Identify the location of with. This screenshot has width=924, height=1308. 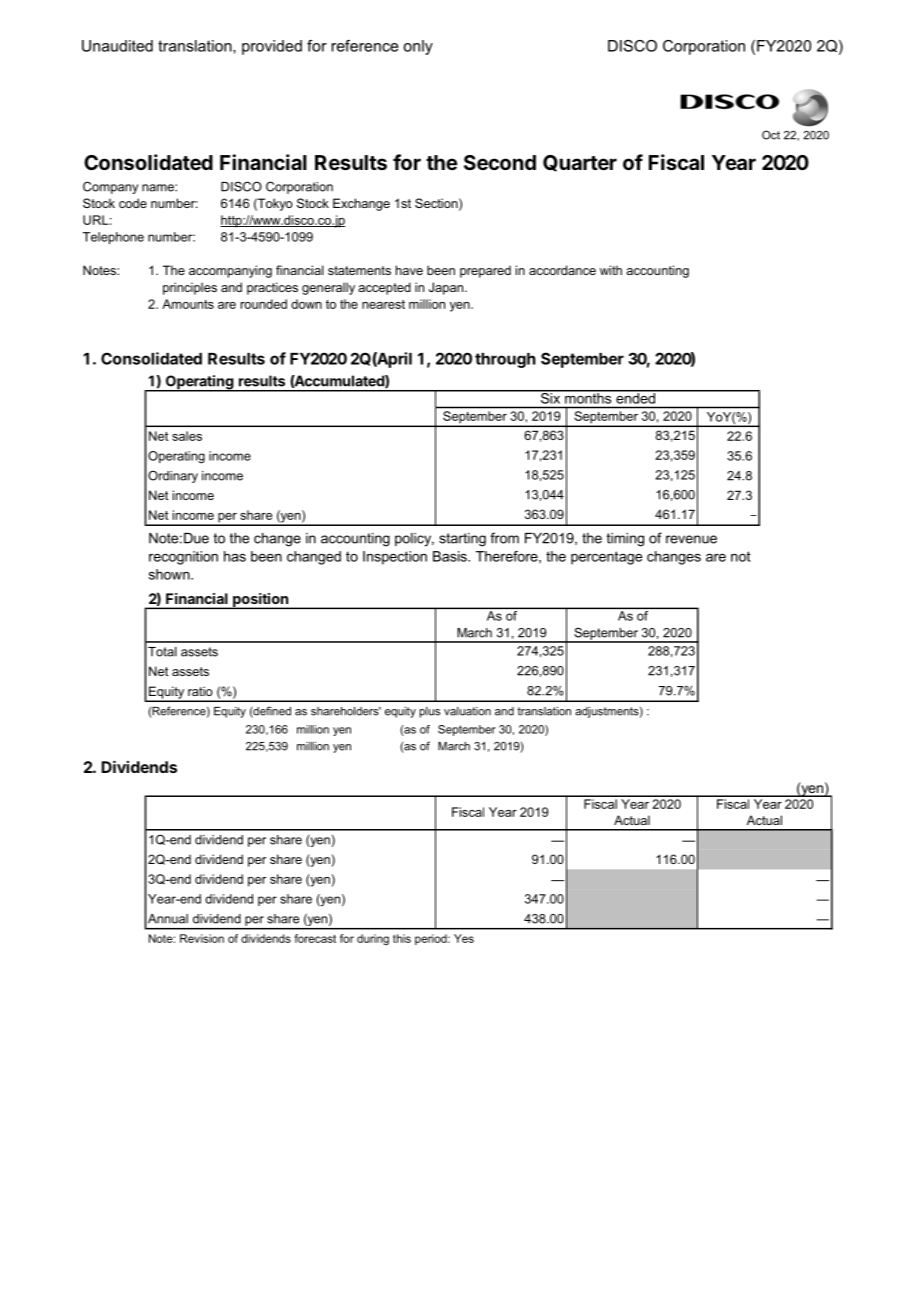
(611, 270).
